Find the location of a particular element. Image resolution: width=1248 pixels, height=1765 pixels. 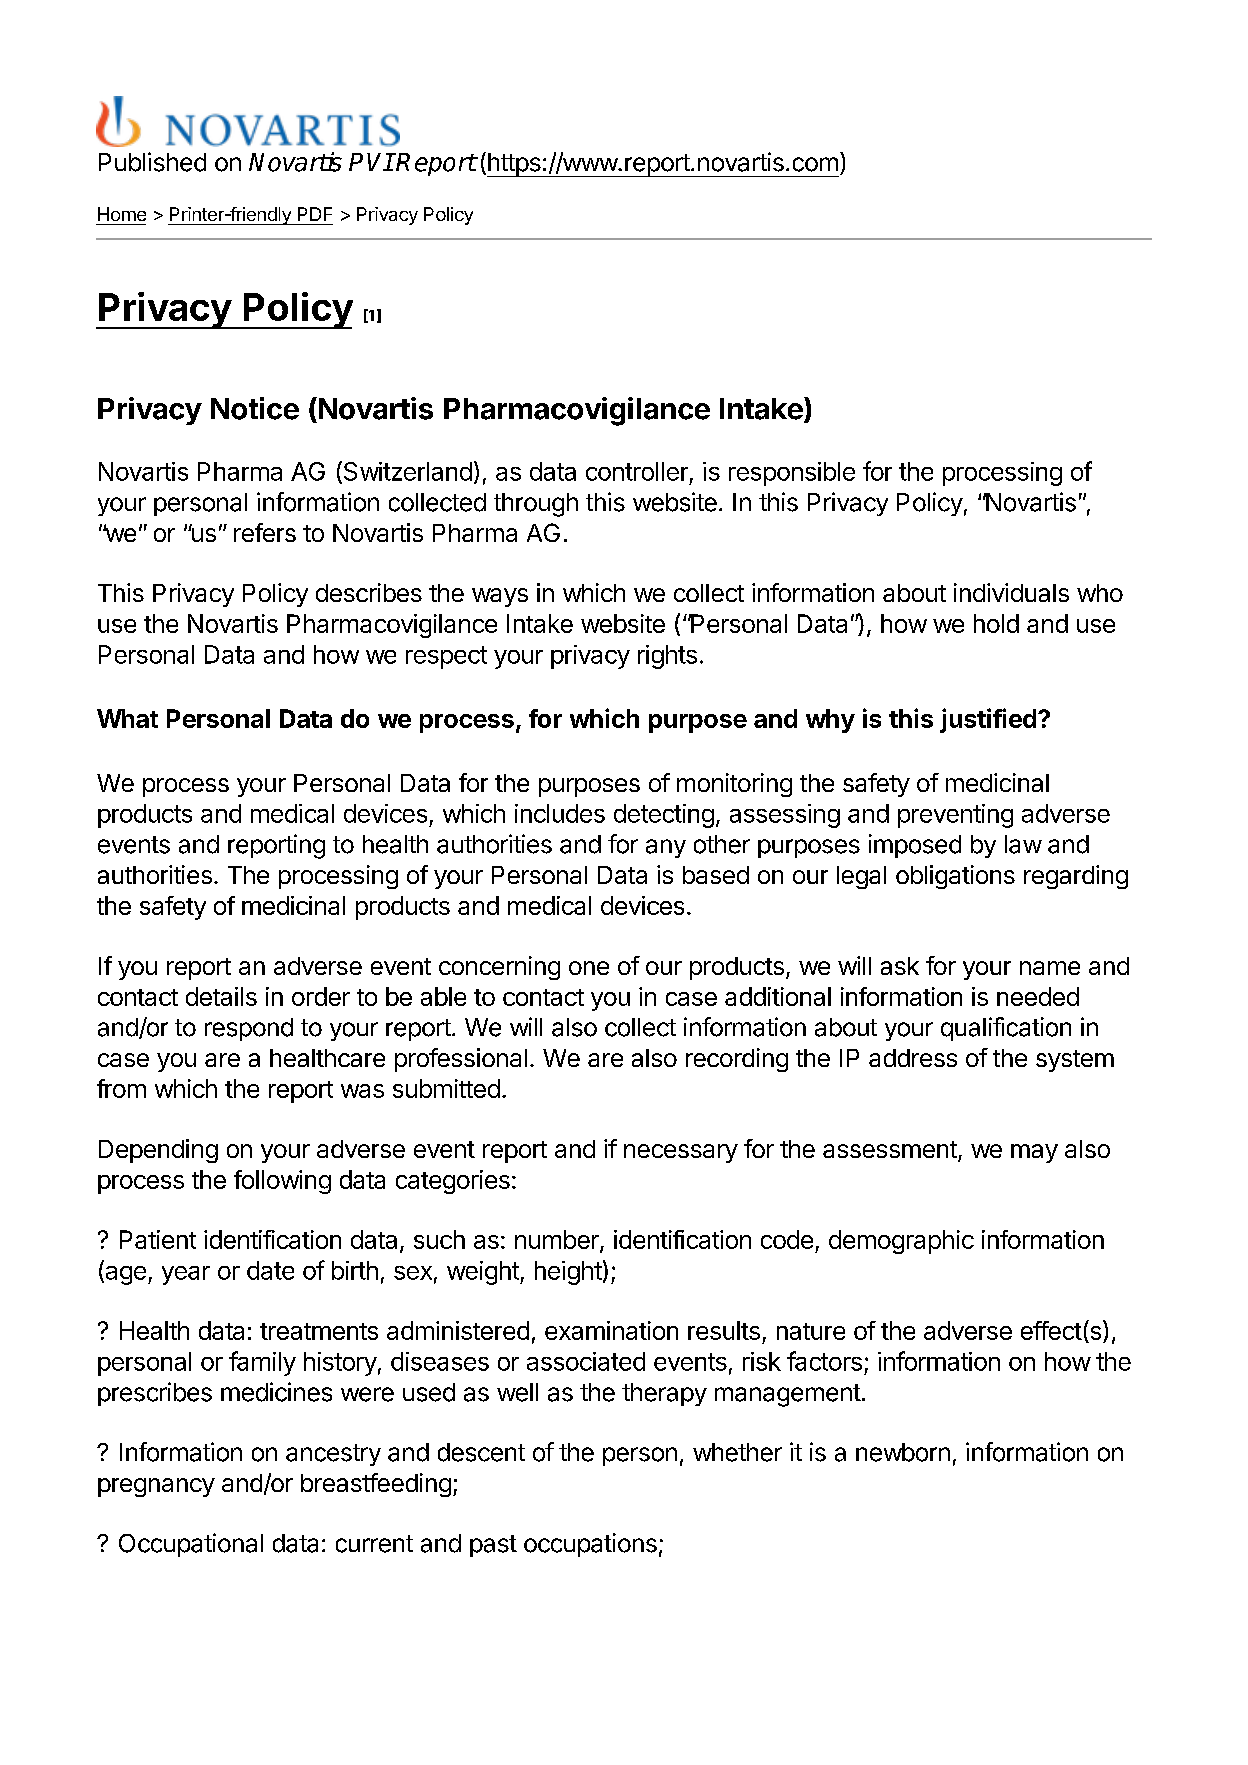

describes is located at coordinates (369, 592).
